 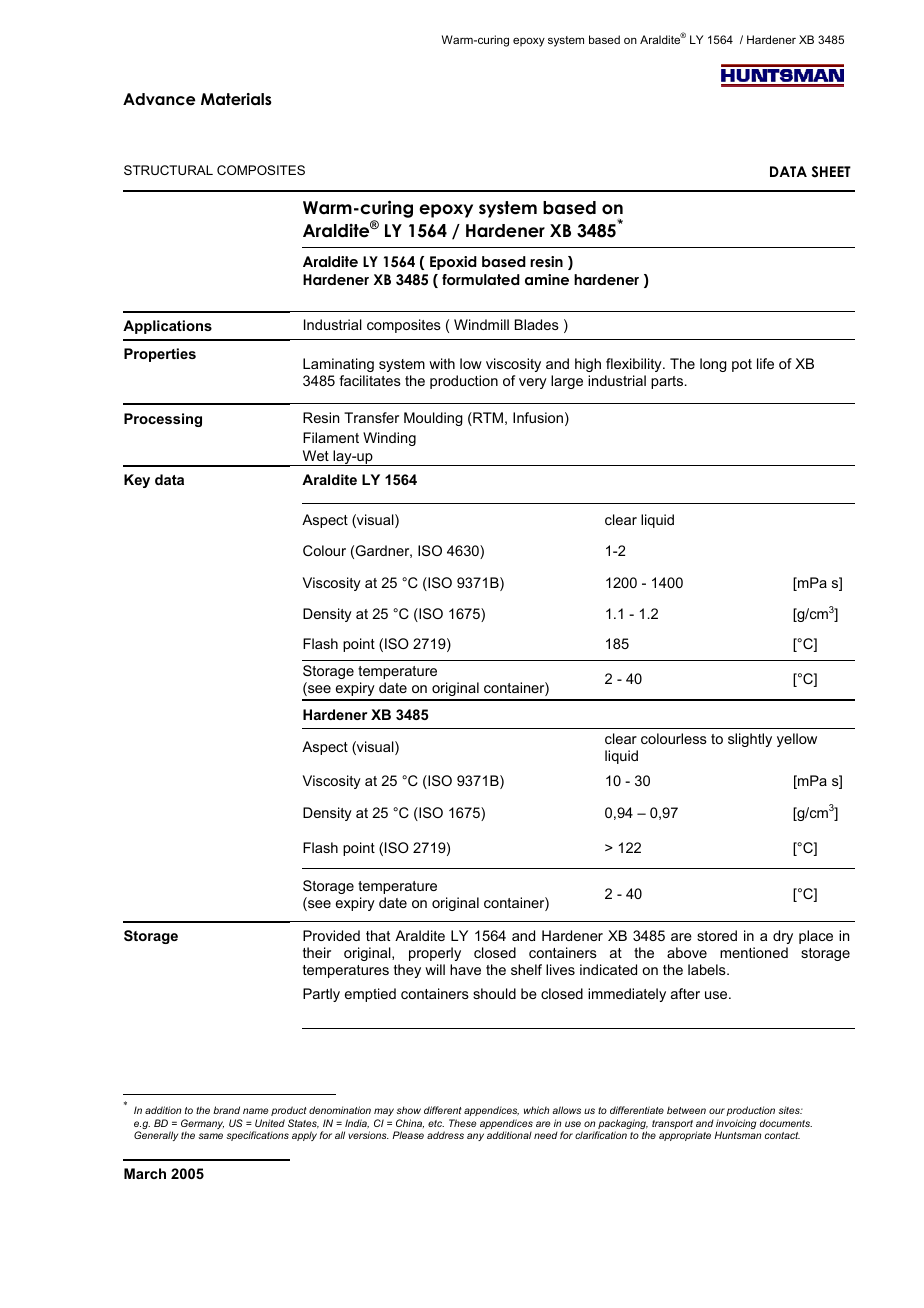 What do you see at coordinates (433, 419) in the screenshot?
I see `Moulding` at bounding box center [433, 419].
